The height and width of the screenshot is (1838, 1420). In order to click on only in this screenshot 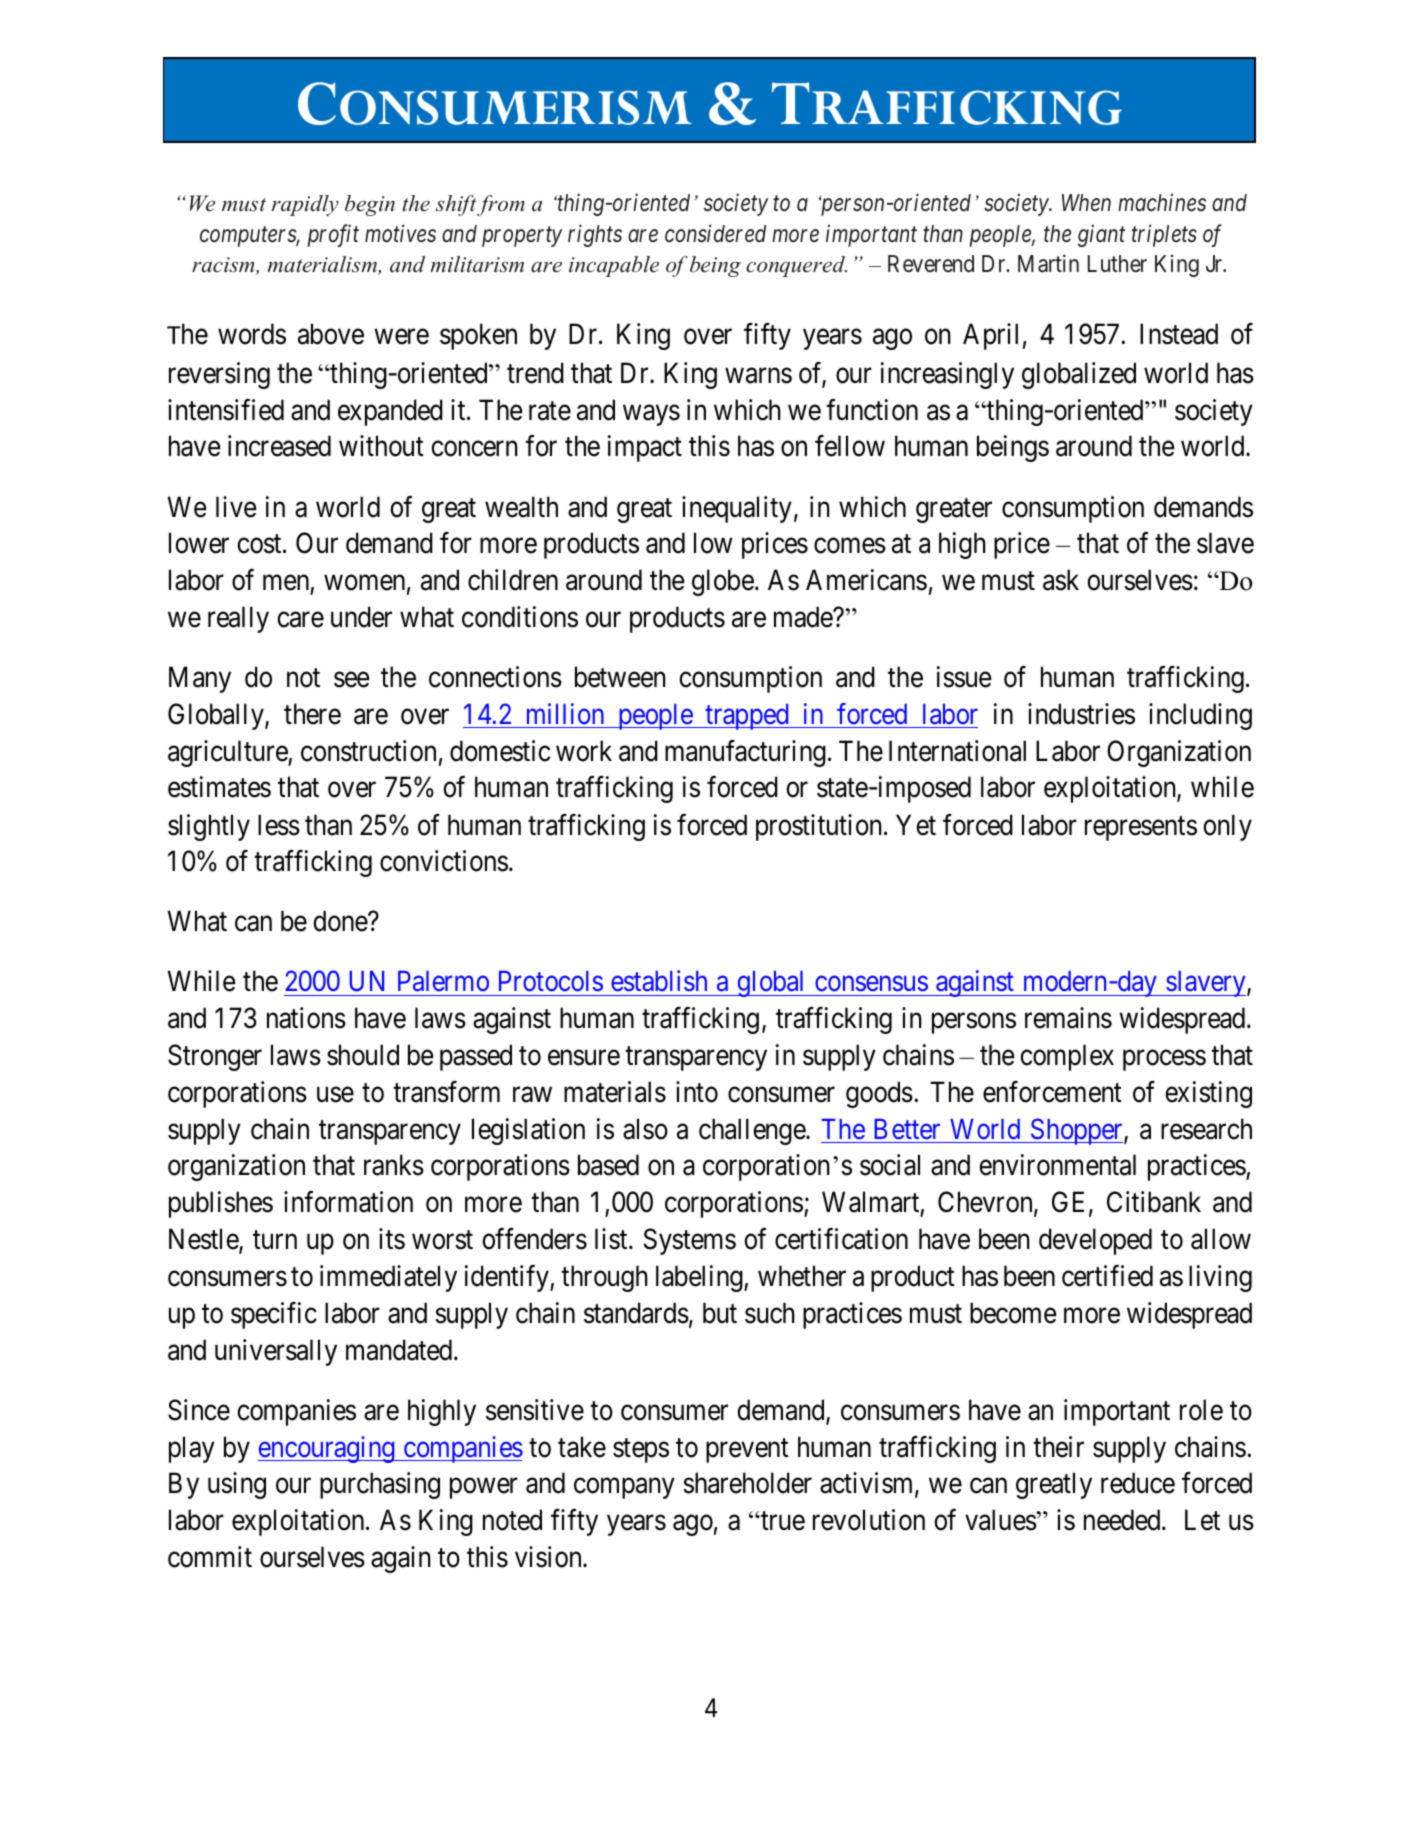, I will do `click(1227, 827)`.
